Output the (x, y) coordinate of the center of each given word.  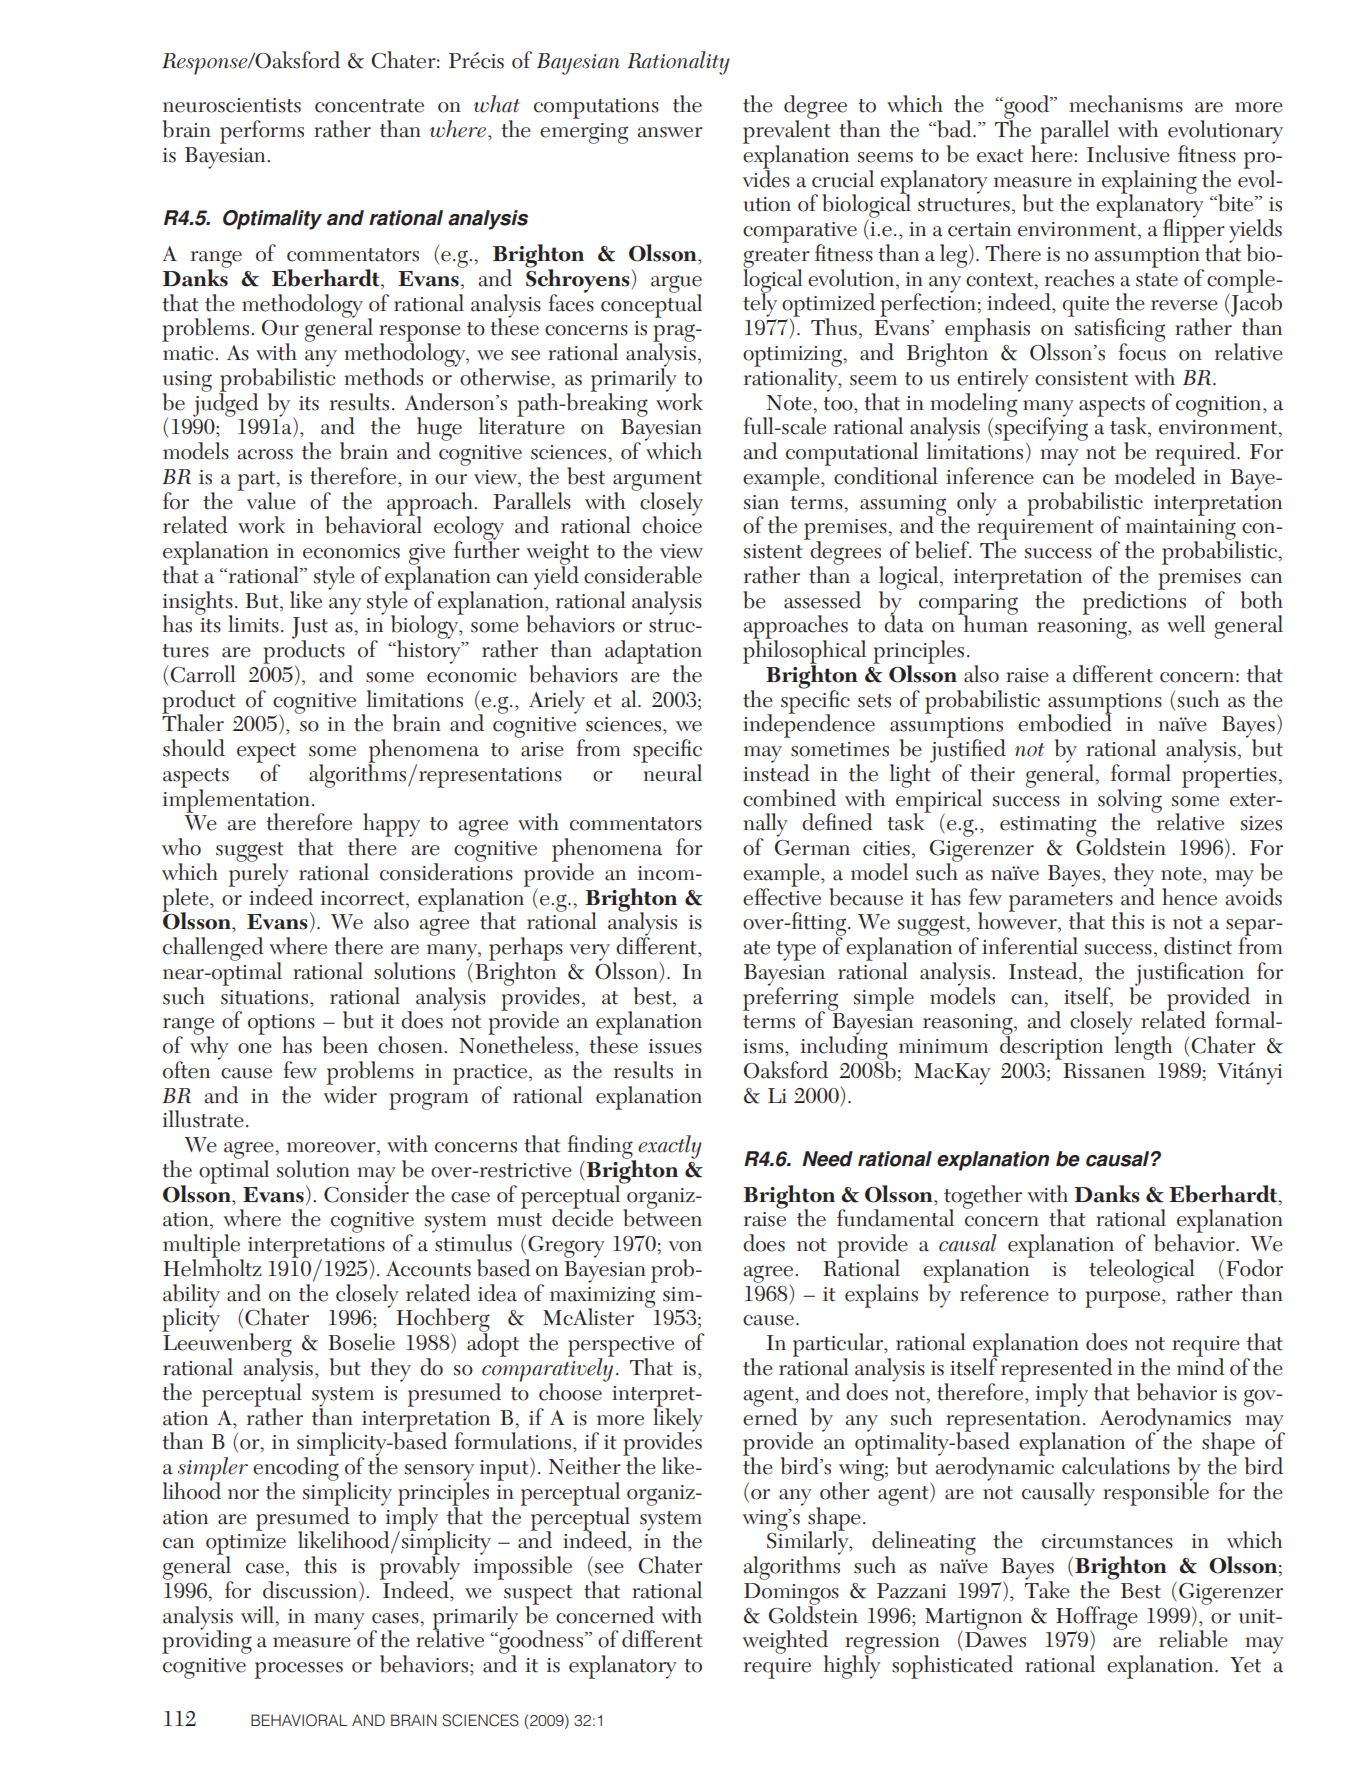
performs (262, 132)
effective (782, 895)
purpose (1122, 1299)
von (685, 1246)
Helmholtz (212, 1267)
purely (259, 875)
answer (670, 132)
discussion (311, 1591)
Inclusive (1128, 154)
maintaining (1182, 530)
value (271, 501)
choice (672, 524)
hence (1189, 897)
